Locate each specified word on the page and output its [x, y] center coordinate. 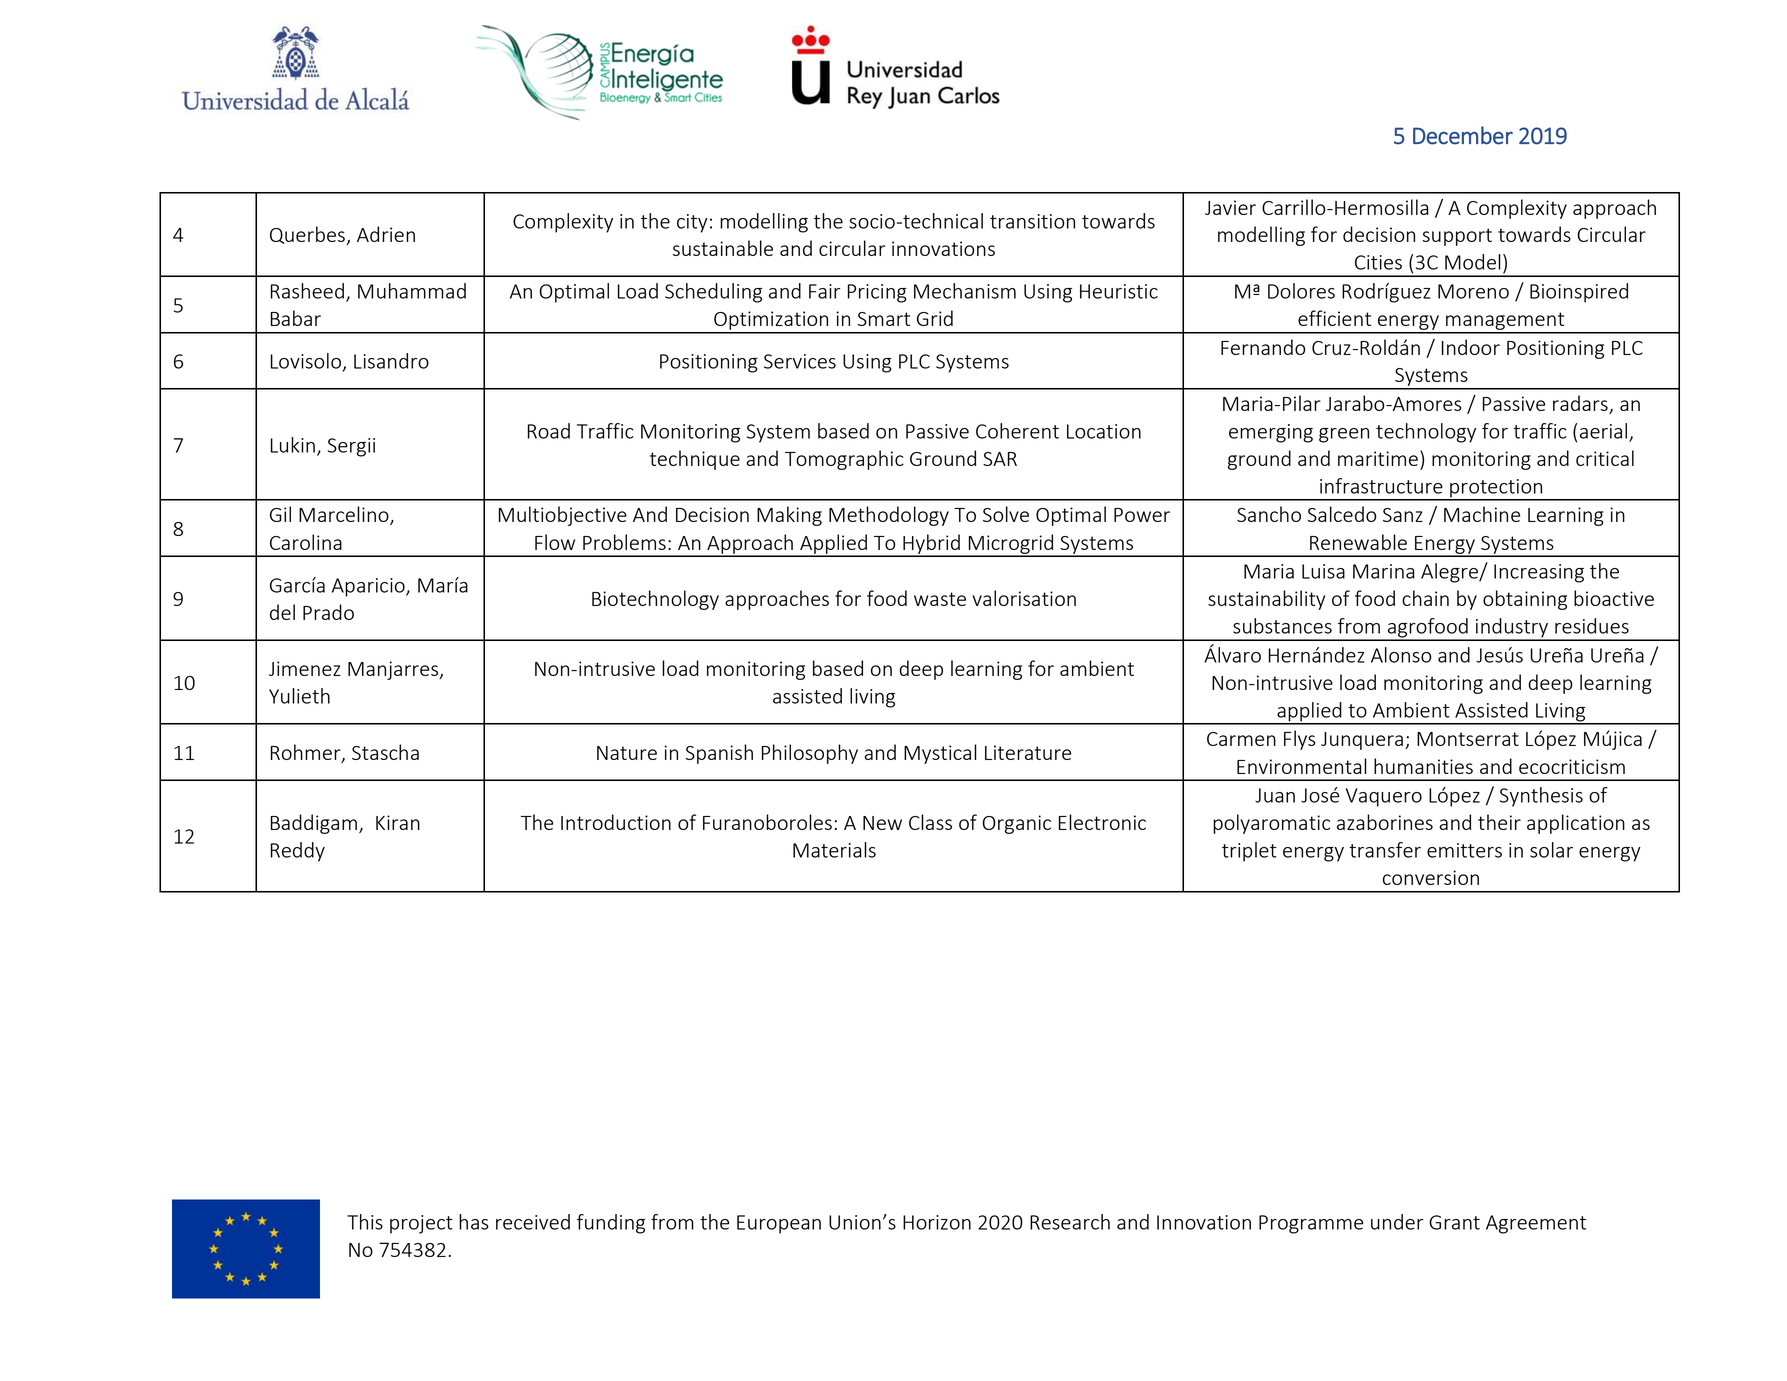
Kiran [398, 822]
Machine [1482, 514]
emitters [1464, 850]
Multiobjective [563, 516]
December [1463, 135]
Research [1070, 1222]
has [474, 1222]
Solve [1006, 514]
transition [1032, 221]
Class [930, 822]
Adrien [386, 234]
